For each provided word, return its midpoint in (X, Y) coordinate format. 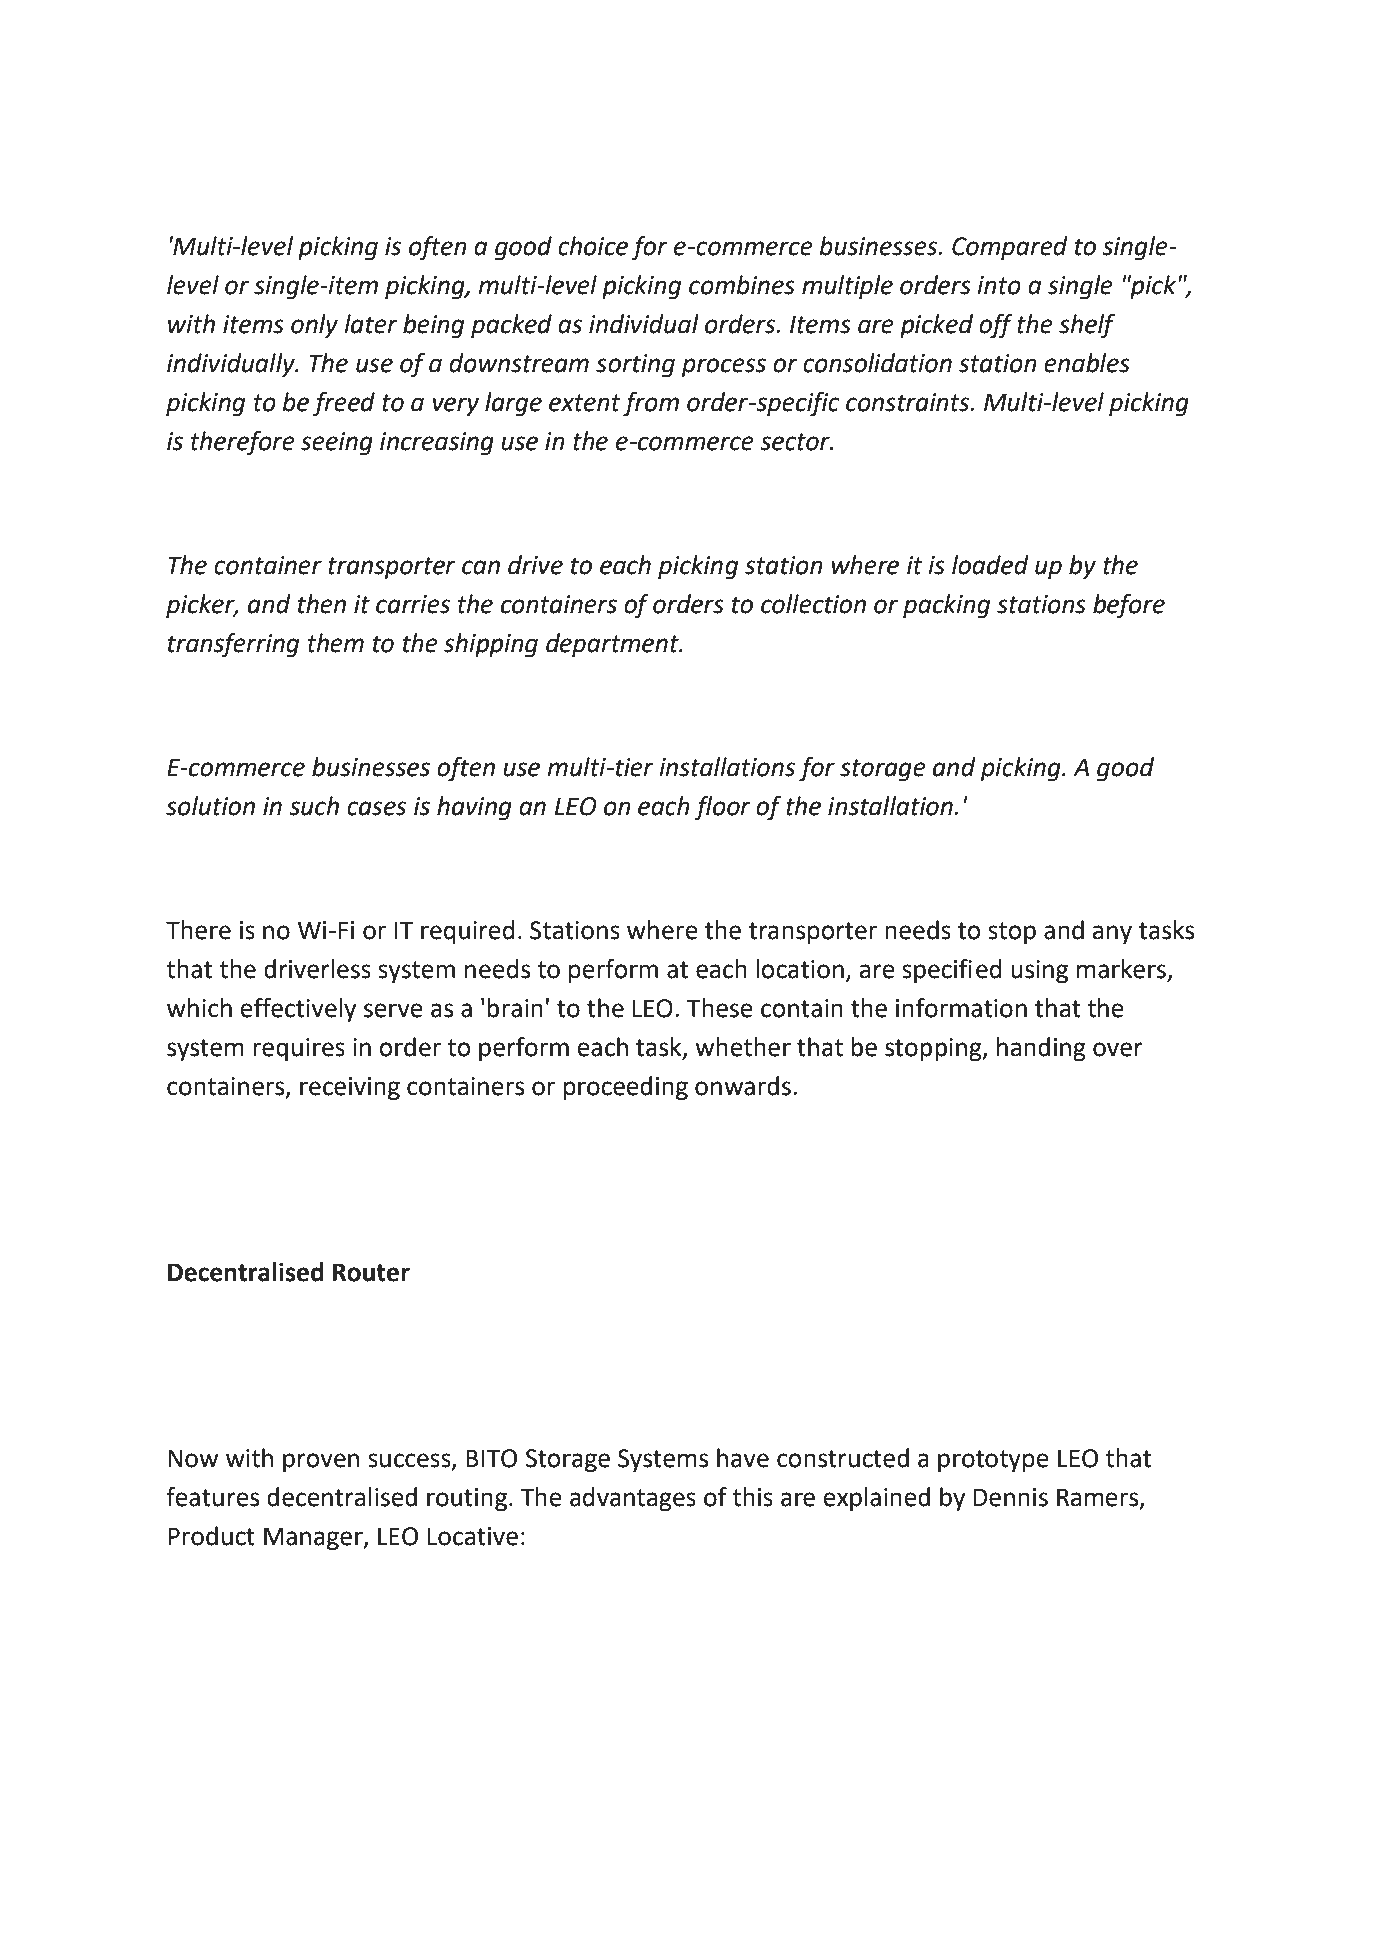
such (314, 806)
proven (321, 1463)
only (314, 326)
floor (722, 808)
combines (742, 285)
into (999, 285)
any (1112, 935)
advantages (633, 1499)
